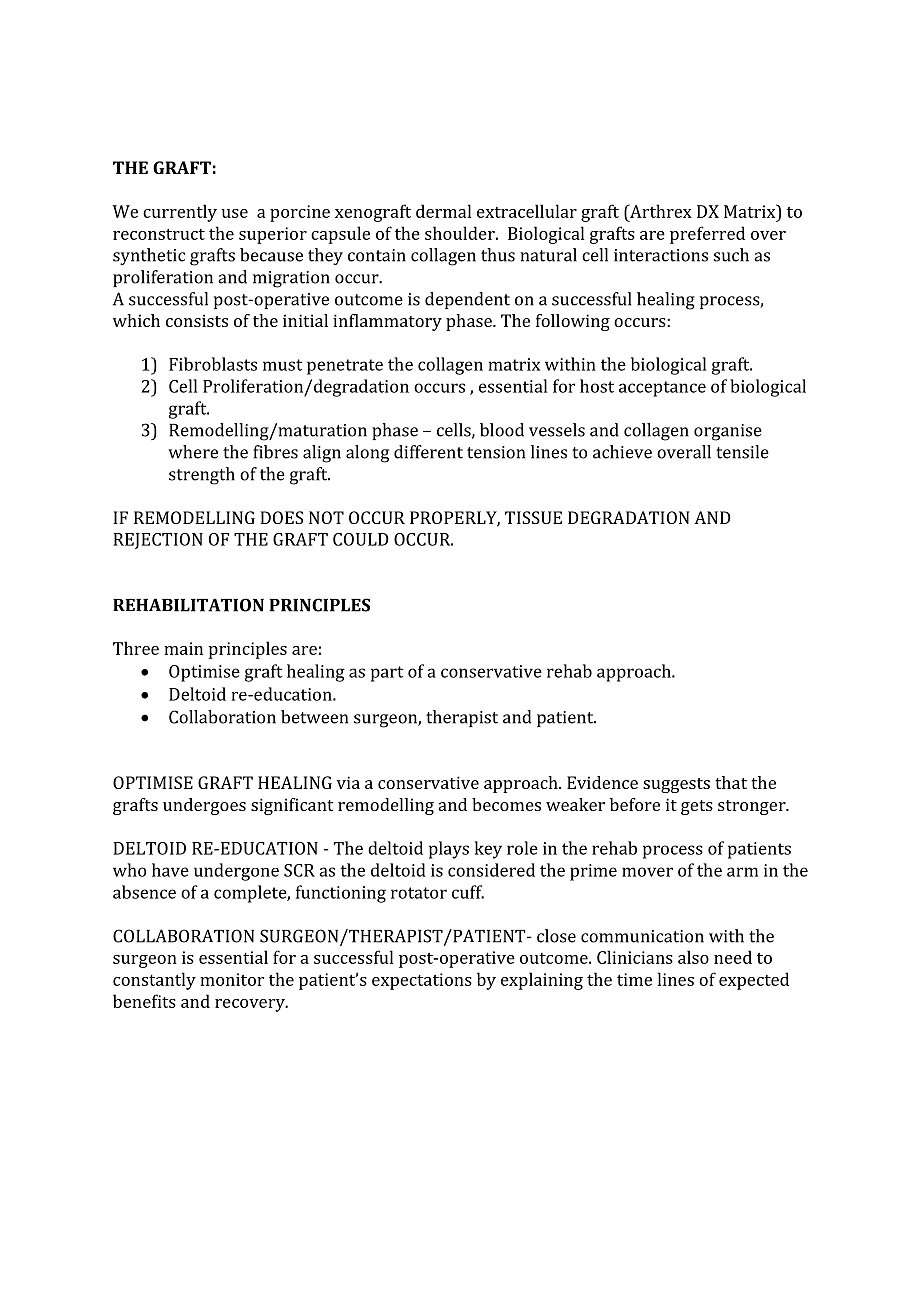  What do you see at coordinates (422, 981) in the screenshot?
I see `expectations` at bounding box center [422, 981].
